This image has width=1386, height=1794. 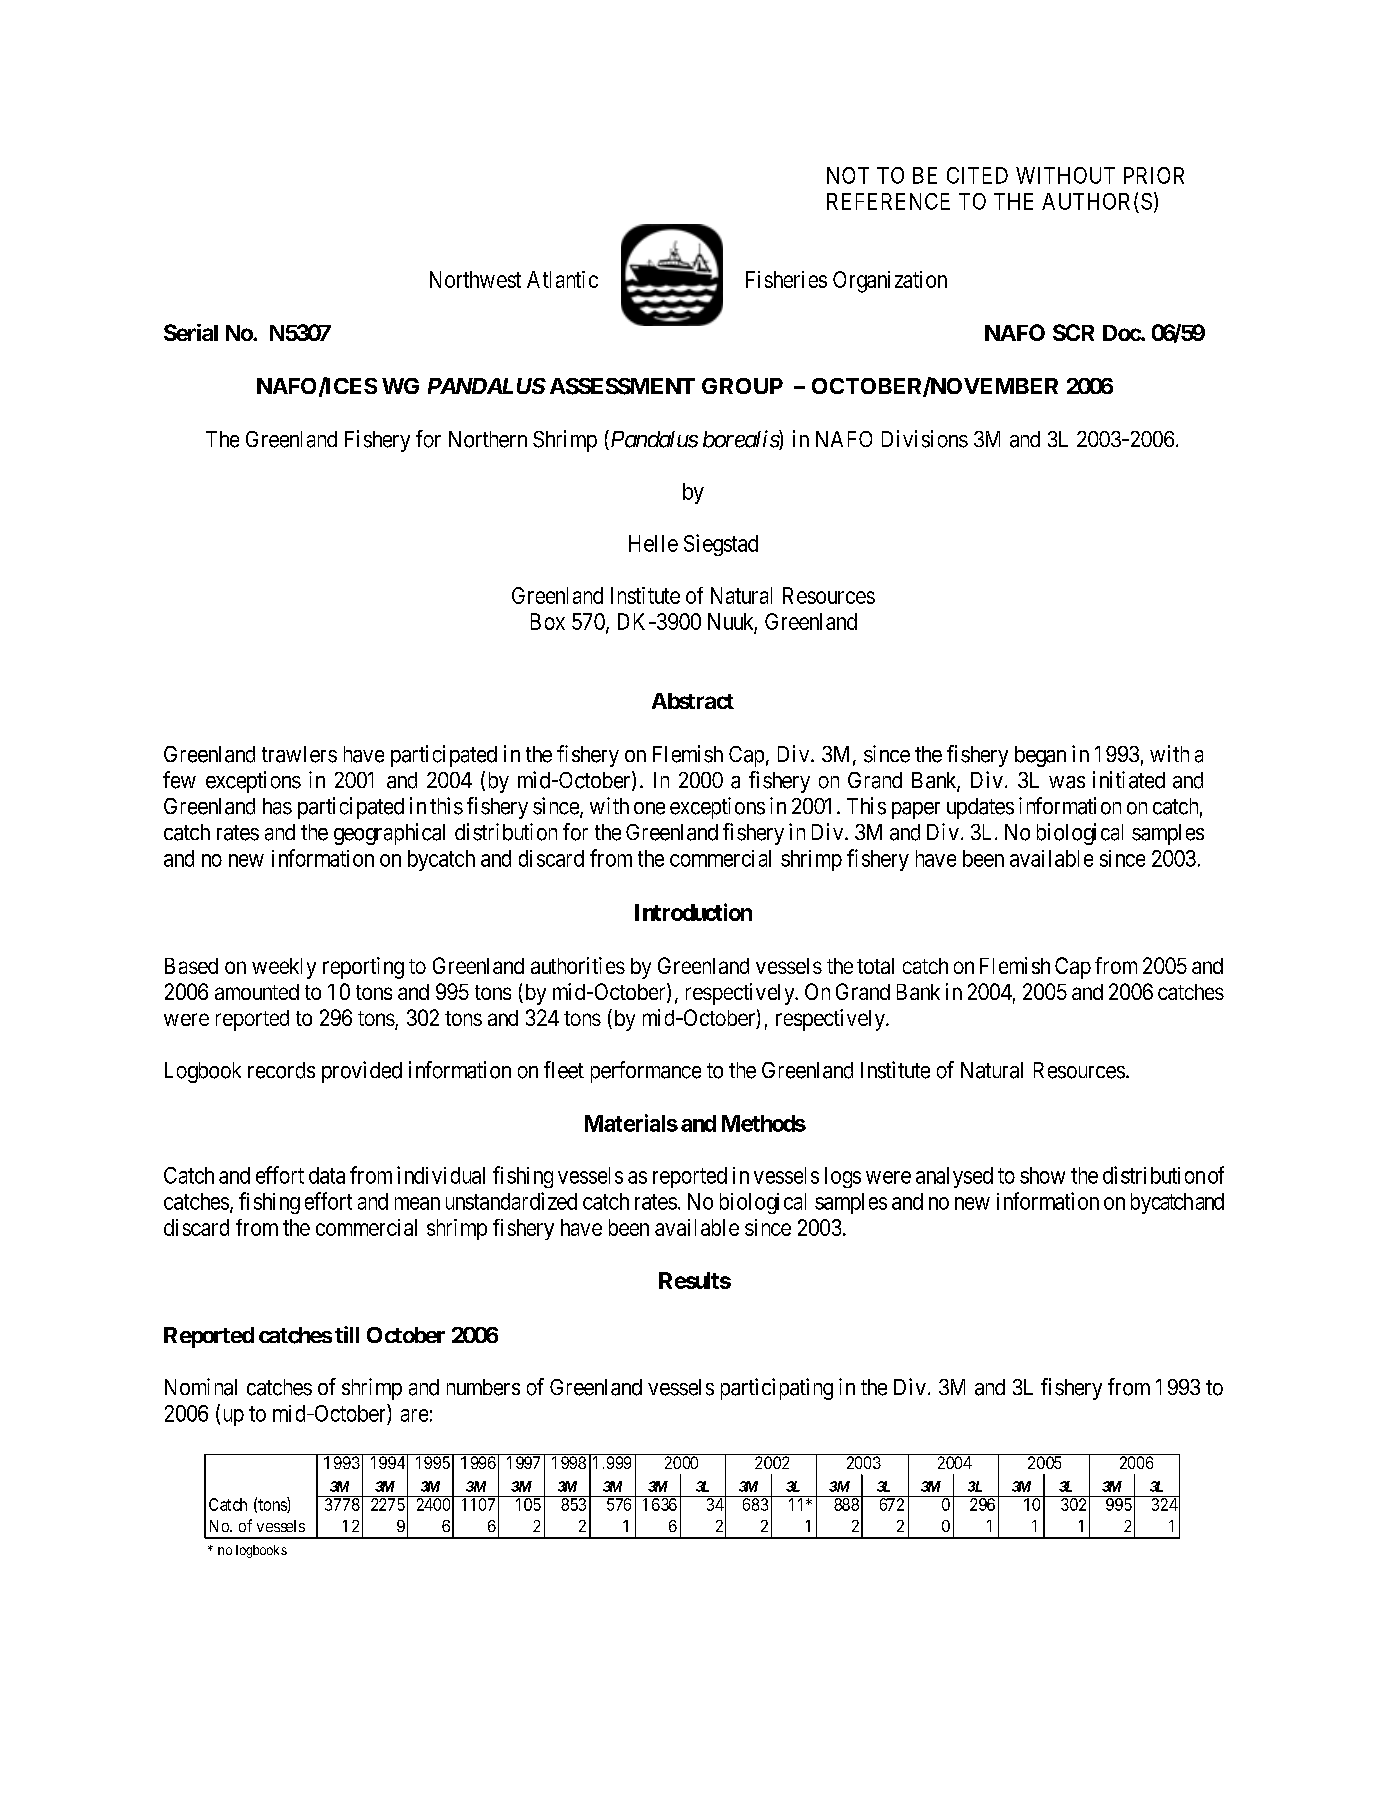 What do you see at coordinates (277, 806) in the image?
I see `has` at bounding box center [277, 806].
